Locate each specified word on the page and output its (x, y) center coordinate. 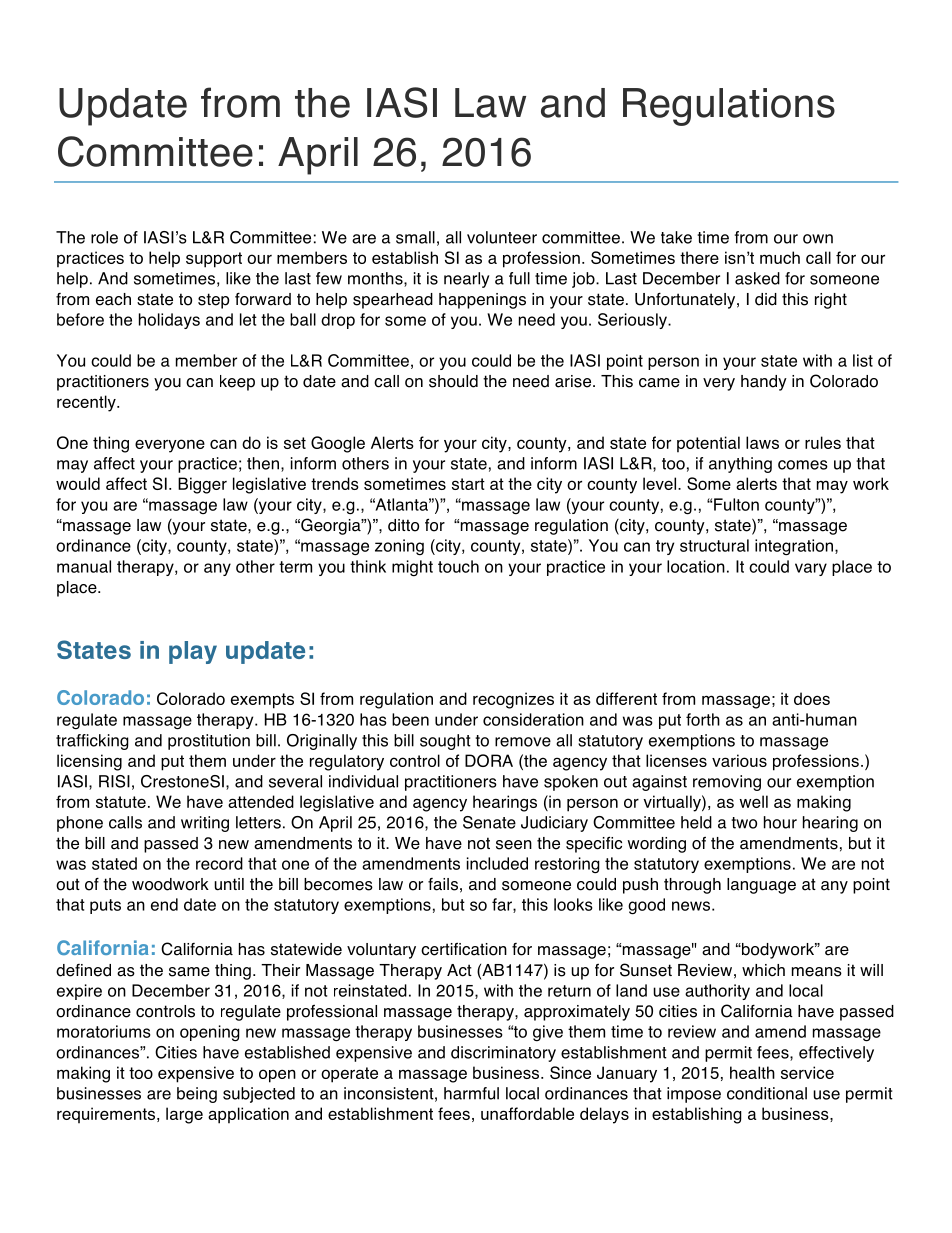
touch (458, 566)
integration (794, 547)
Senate (489, 822)
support (214, 260)
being (197, 1095)
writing (205, 824)
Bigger (202, 485)
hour (780, 822)
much (780, 257)
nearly (467, 280)
